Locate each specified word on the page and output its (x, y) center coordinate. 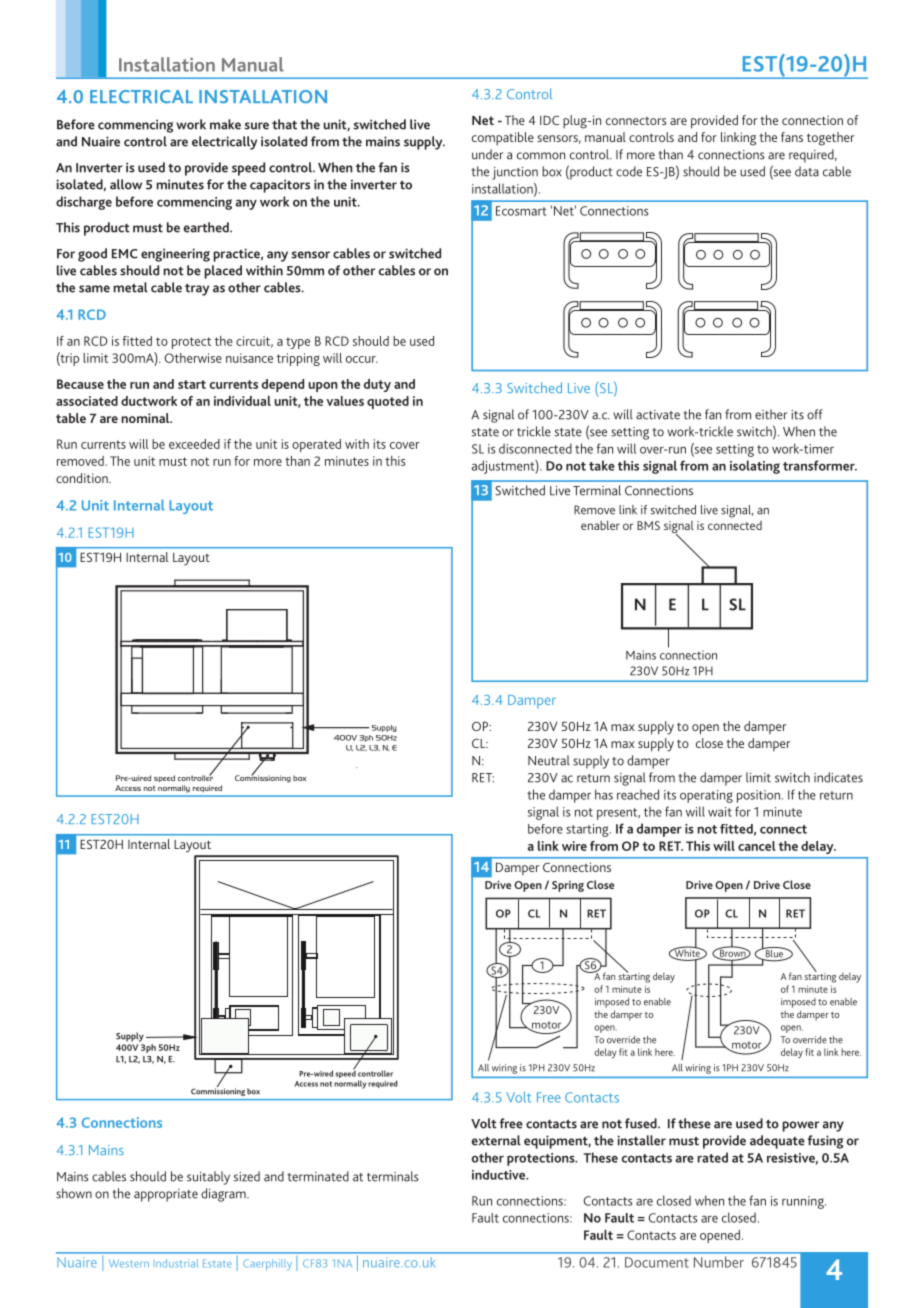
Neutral (549, 760)
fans (792, 137)
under (487, 154)
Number (719, 1262)
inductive (500, 1175)
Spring (568, 886)
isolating (755, 467)
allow (126, 184)
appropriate (166, 1195)
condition (83, 478)
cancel (757, 846)
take (602, 465)
